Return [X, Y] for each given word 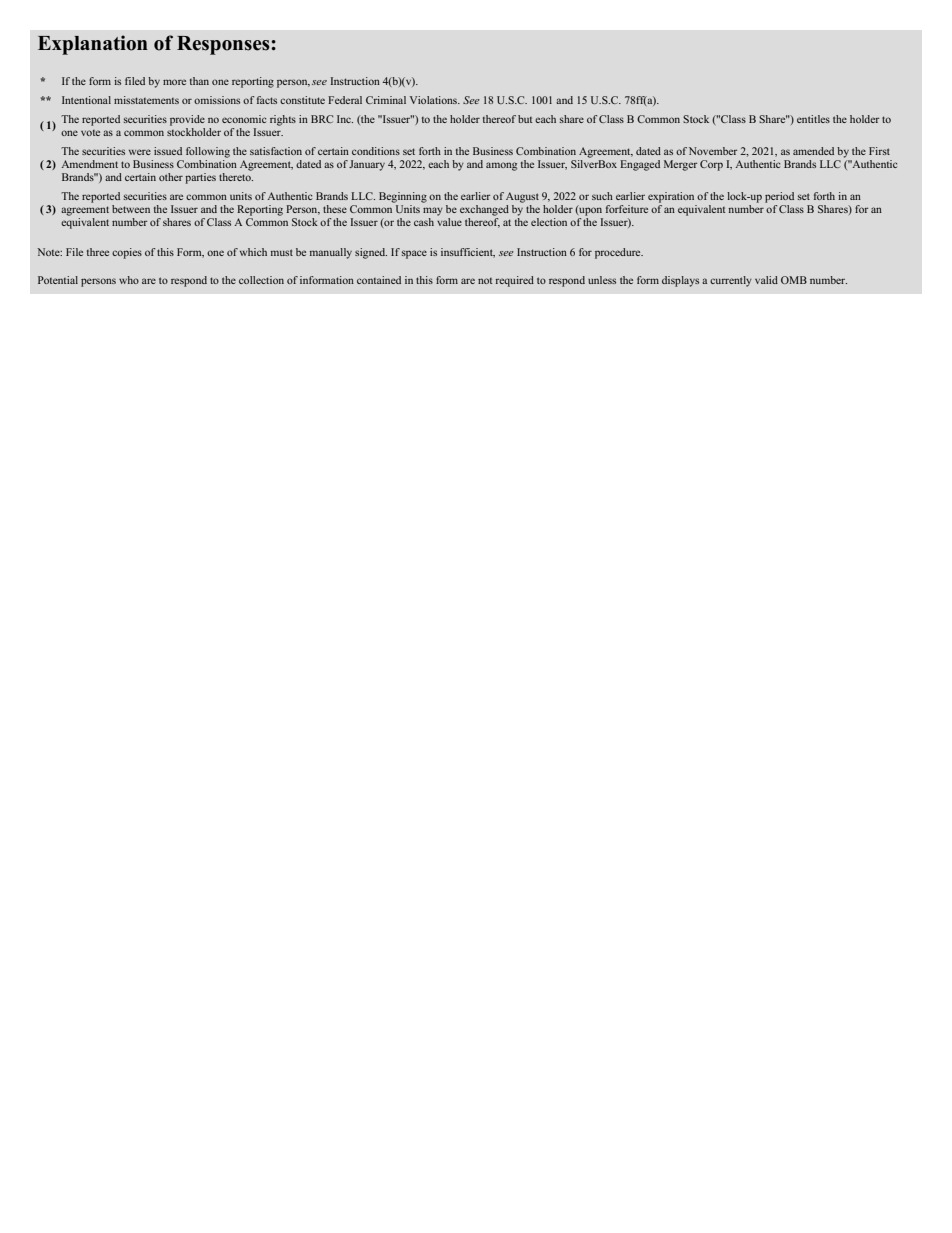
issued [168, 151]
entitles [813, 119]
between [131, 209]
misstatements [146, 100]
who [129, 280]
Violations [435, 100]
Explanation [93, 45]
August [522, 197]
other [171, 177]
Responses [224, 45]
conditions [376, 151]
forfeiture [627, 209]
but [525, 119]
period [779, 197]
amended [813, 151]
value [449, 222]
